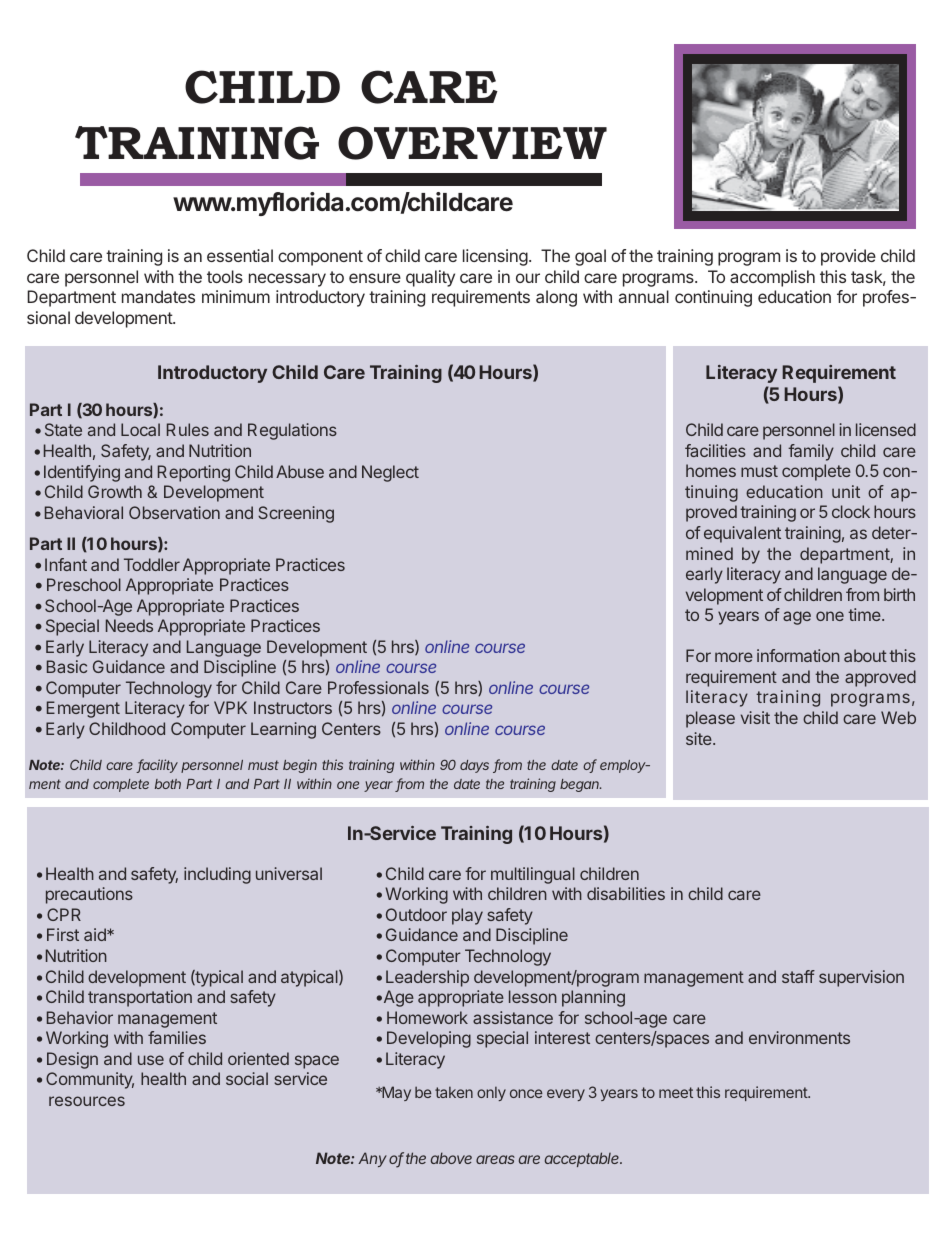 This screenshot has height=1233, width=952. I want to click on resources, so click(87, 1101).
